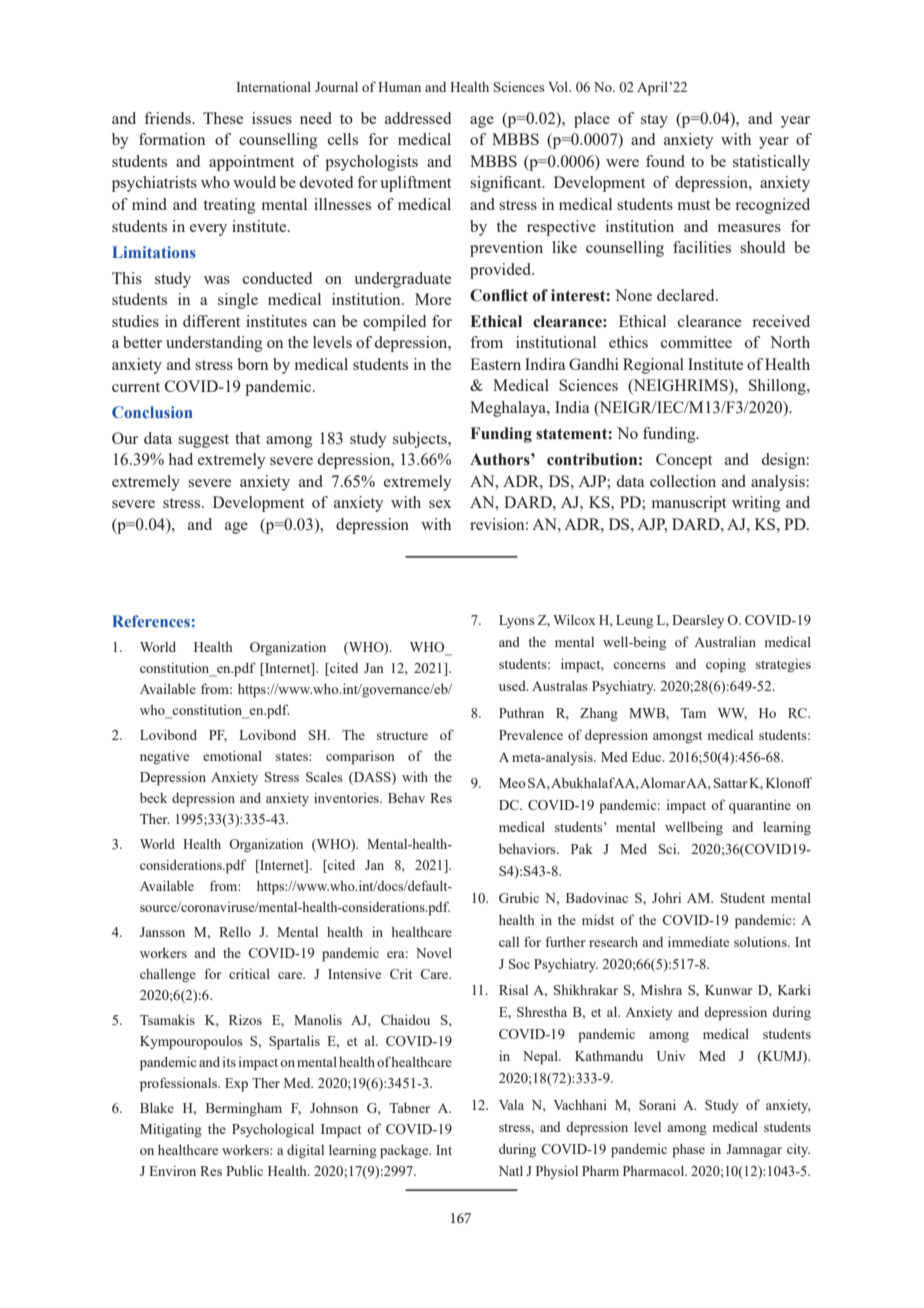  I want to click on More, so click(433, 299).
